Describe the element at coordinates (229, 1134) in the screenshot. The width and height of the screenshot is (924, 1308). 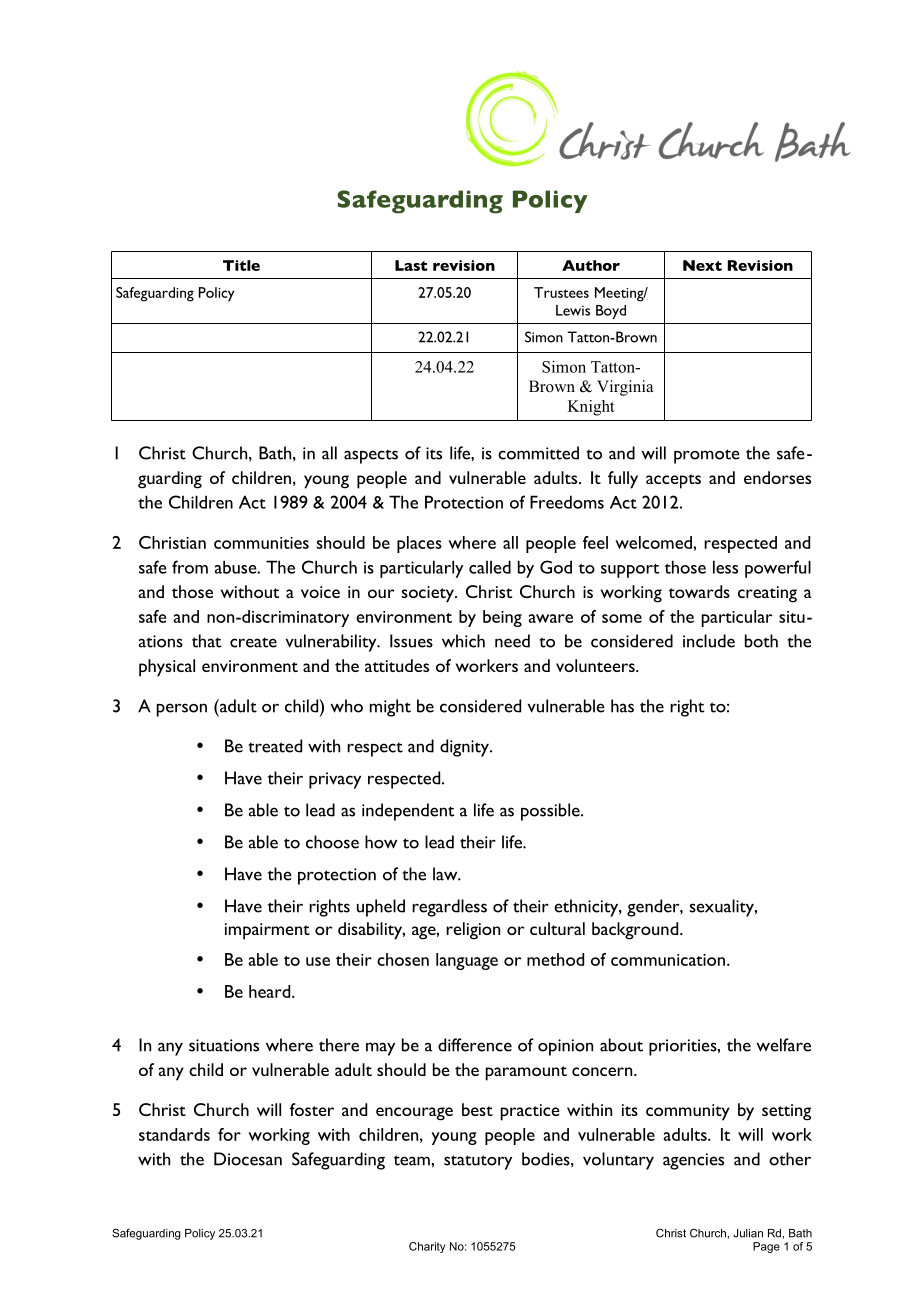
I see `for` at that location.
